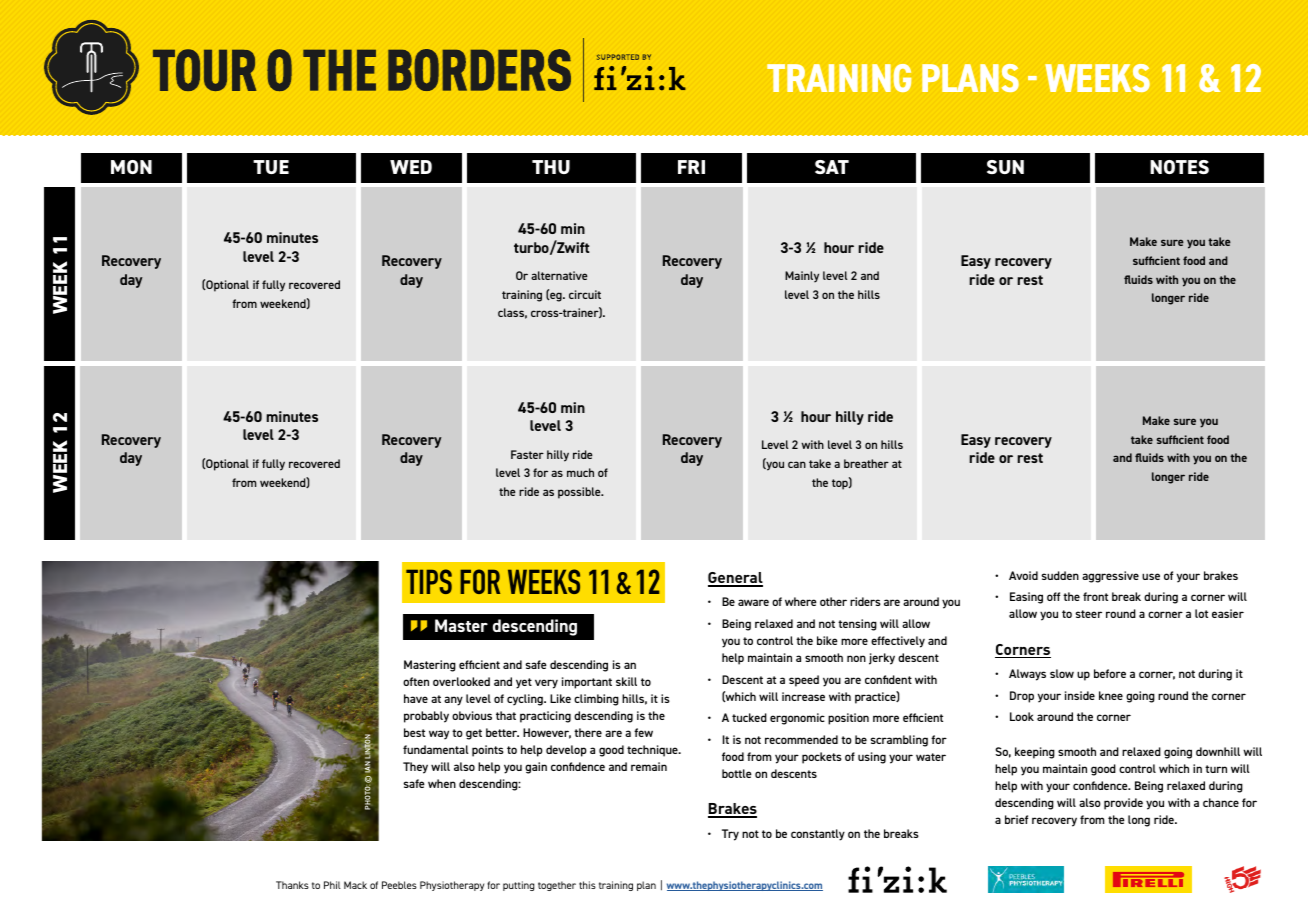  What do you see at coordinates (691, 167) in the screenshot?
I see `FRI` at bounding box center [691, 167].
